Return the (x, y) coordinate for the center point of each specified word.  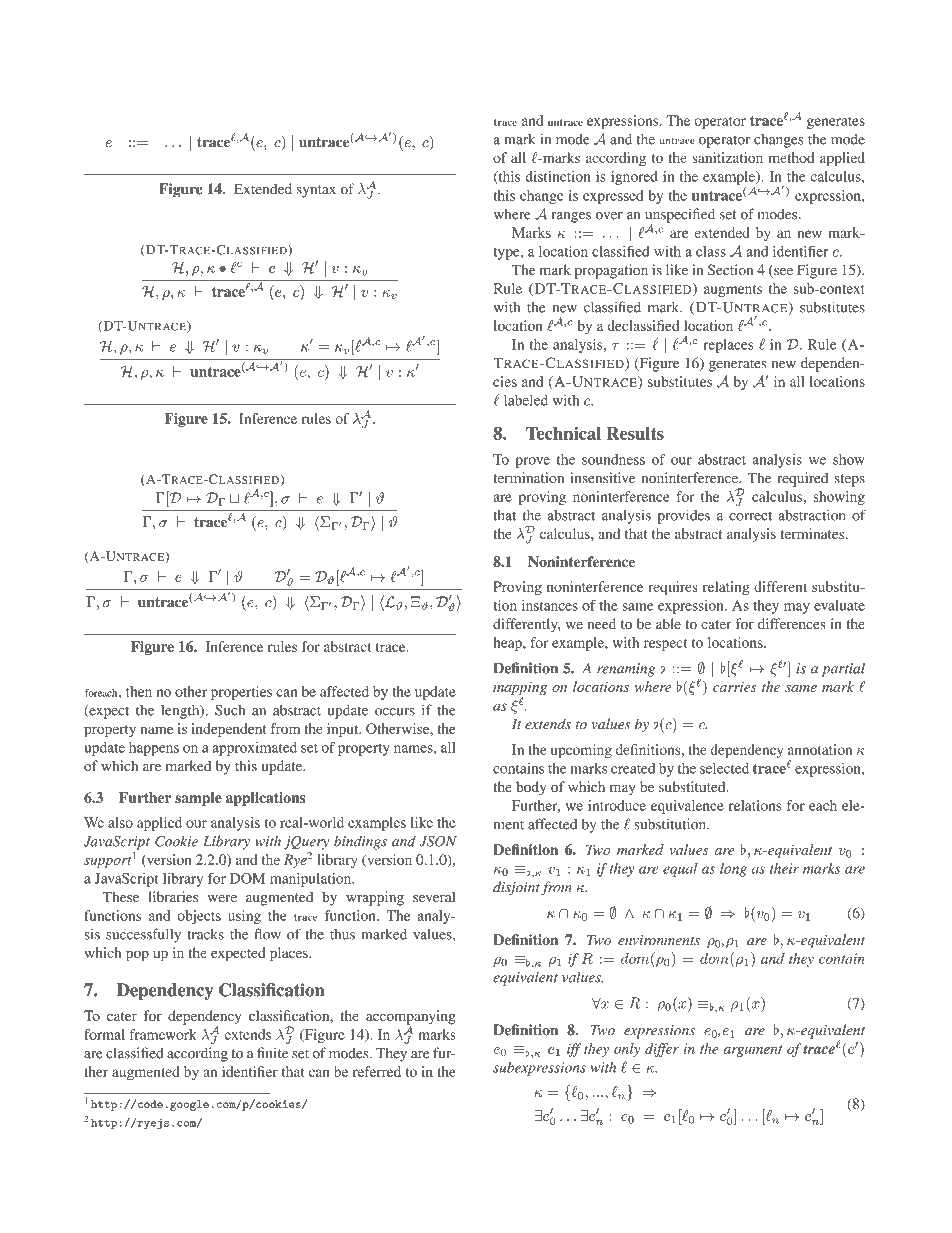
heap (508, 644)
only (627, 1050)
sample (198, 799)
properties (241, 693)
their (784, 868)
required (802, 479)
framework (163, 1034)
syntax (316, 191)
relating (726, 588)
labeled (526, 400)
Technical (563, 433)
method (791, 157)
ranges (571, 217)
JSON (438, 841)
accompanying (411, 1018)
